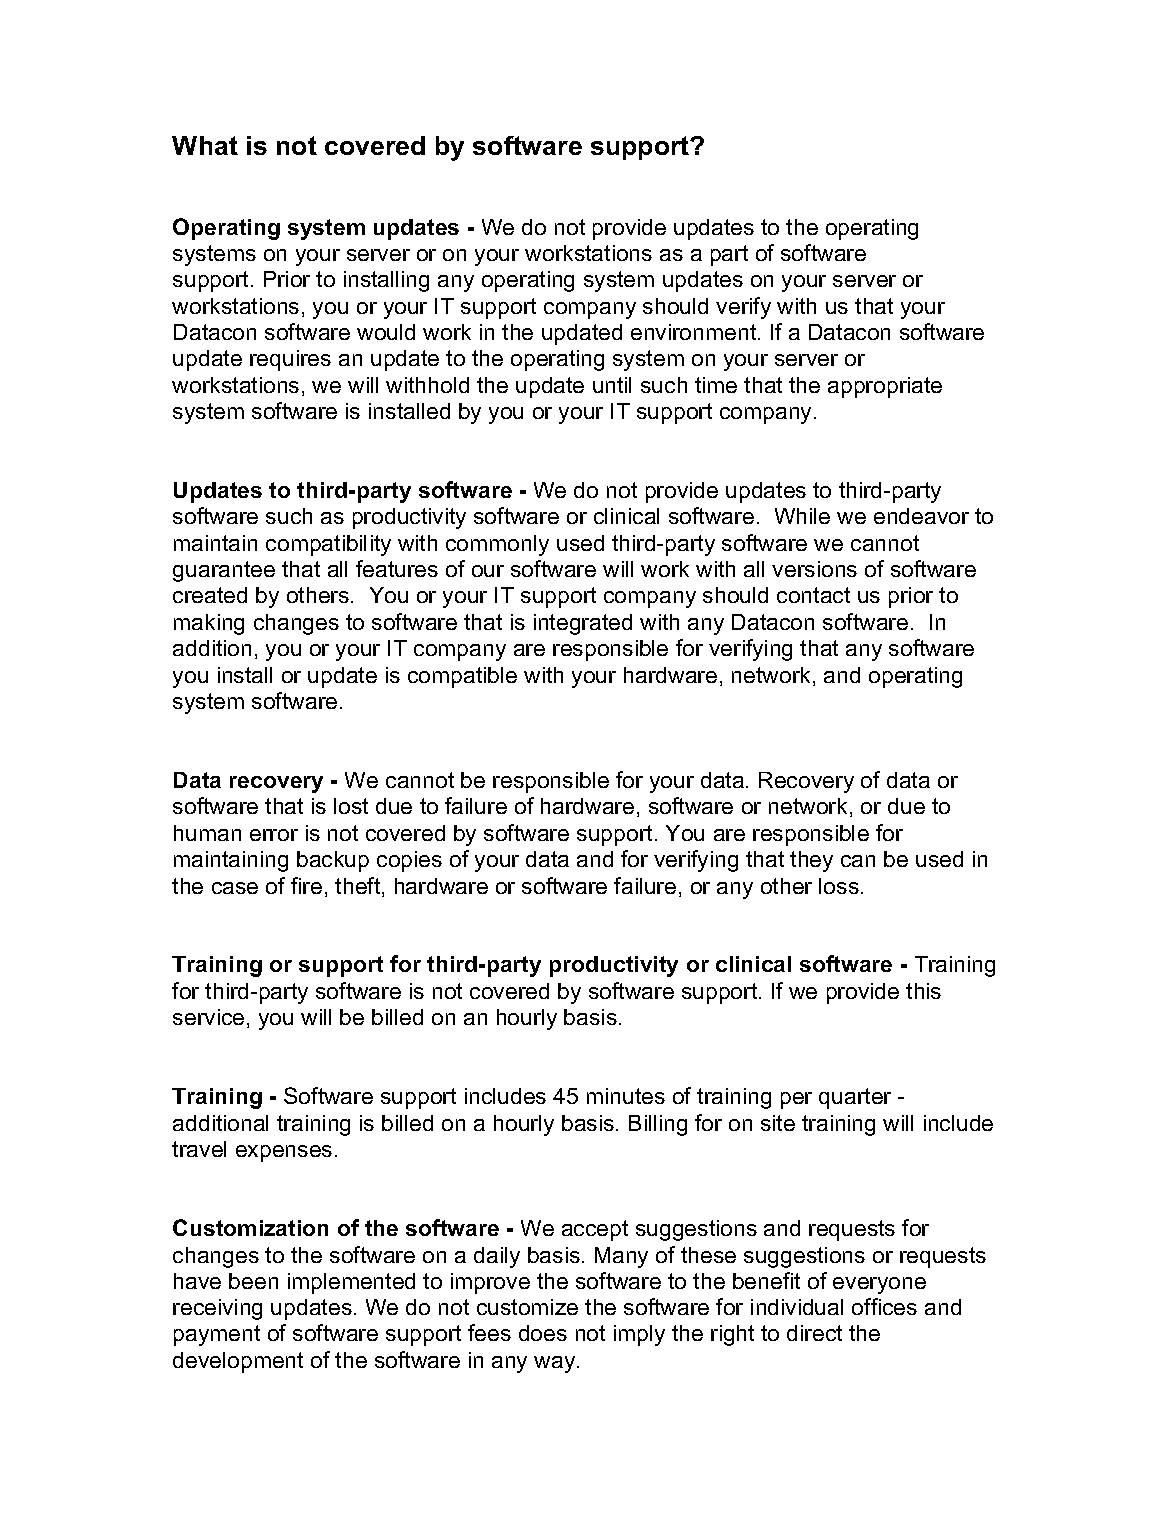 This screenshot has width=1169, height=1513. What do you see at coordinates (811, 861) in the screenshot?
I see `they` at bounding box center [811, 861].
